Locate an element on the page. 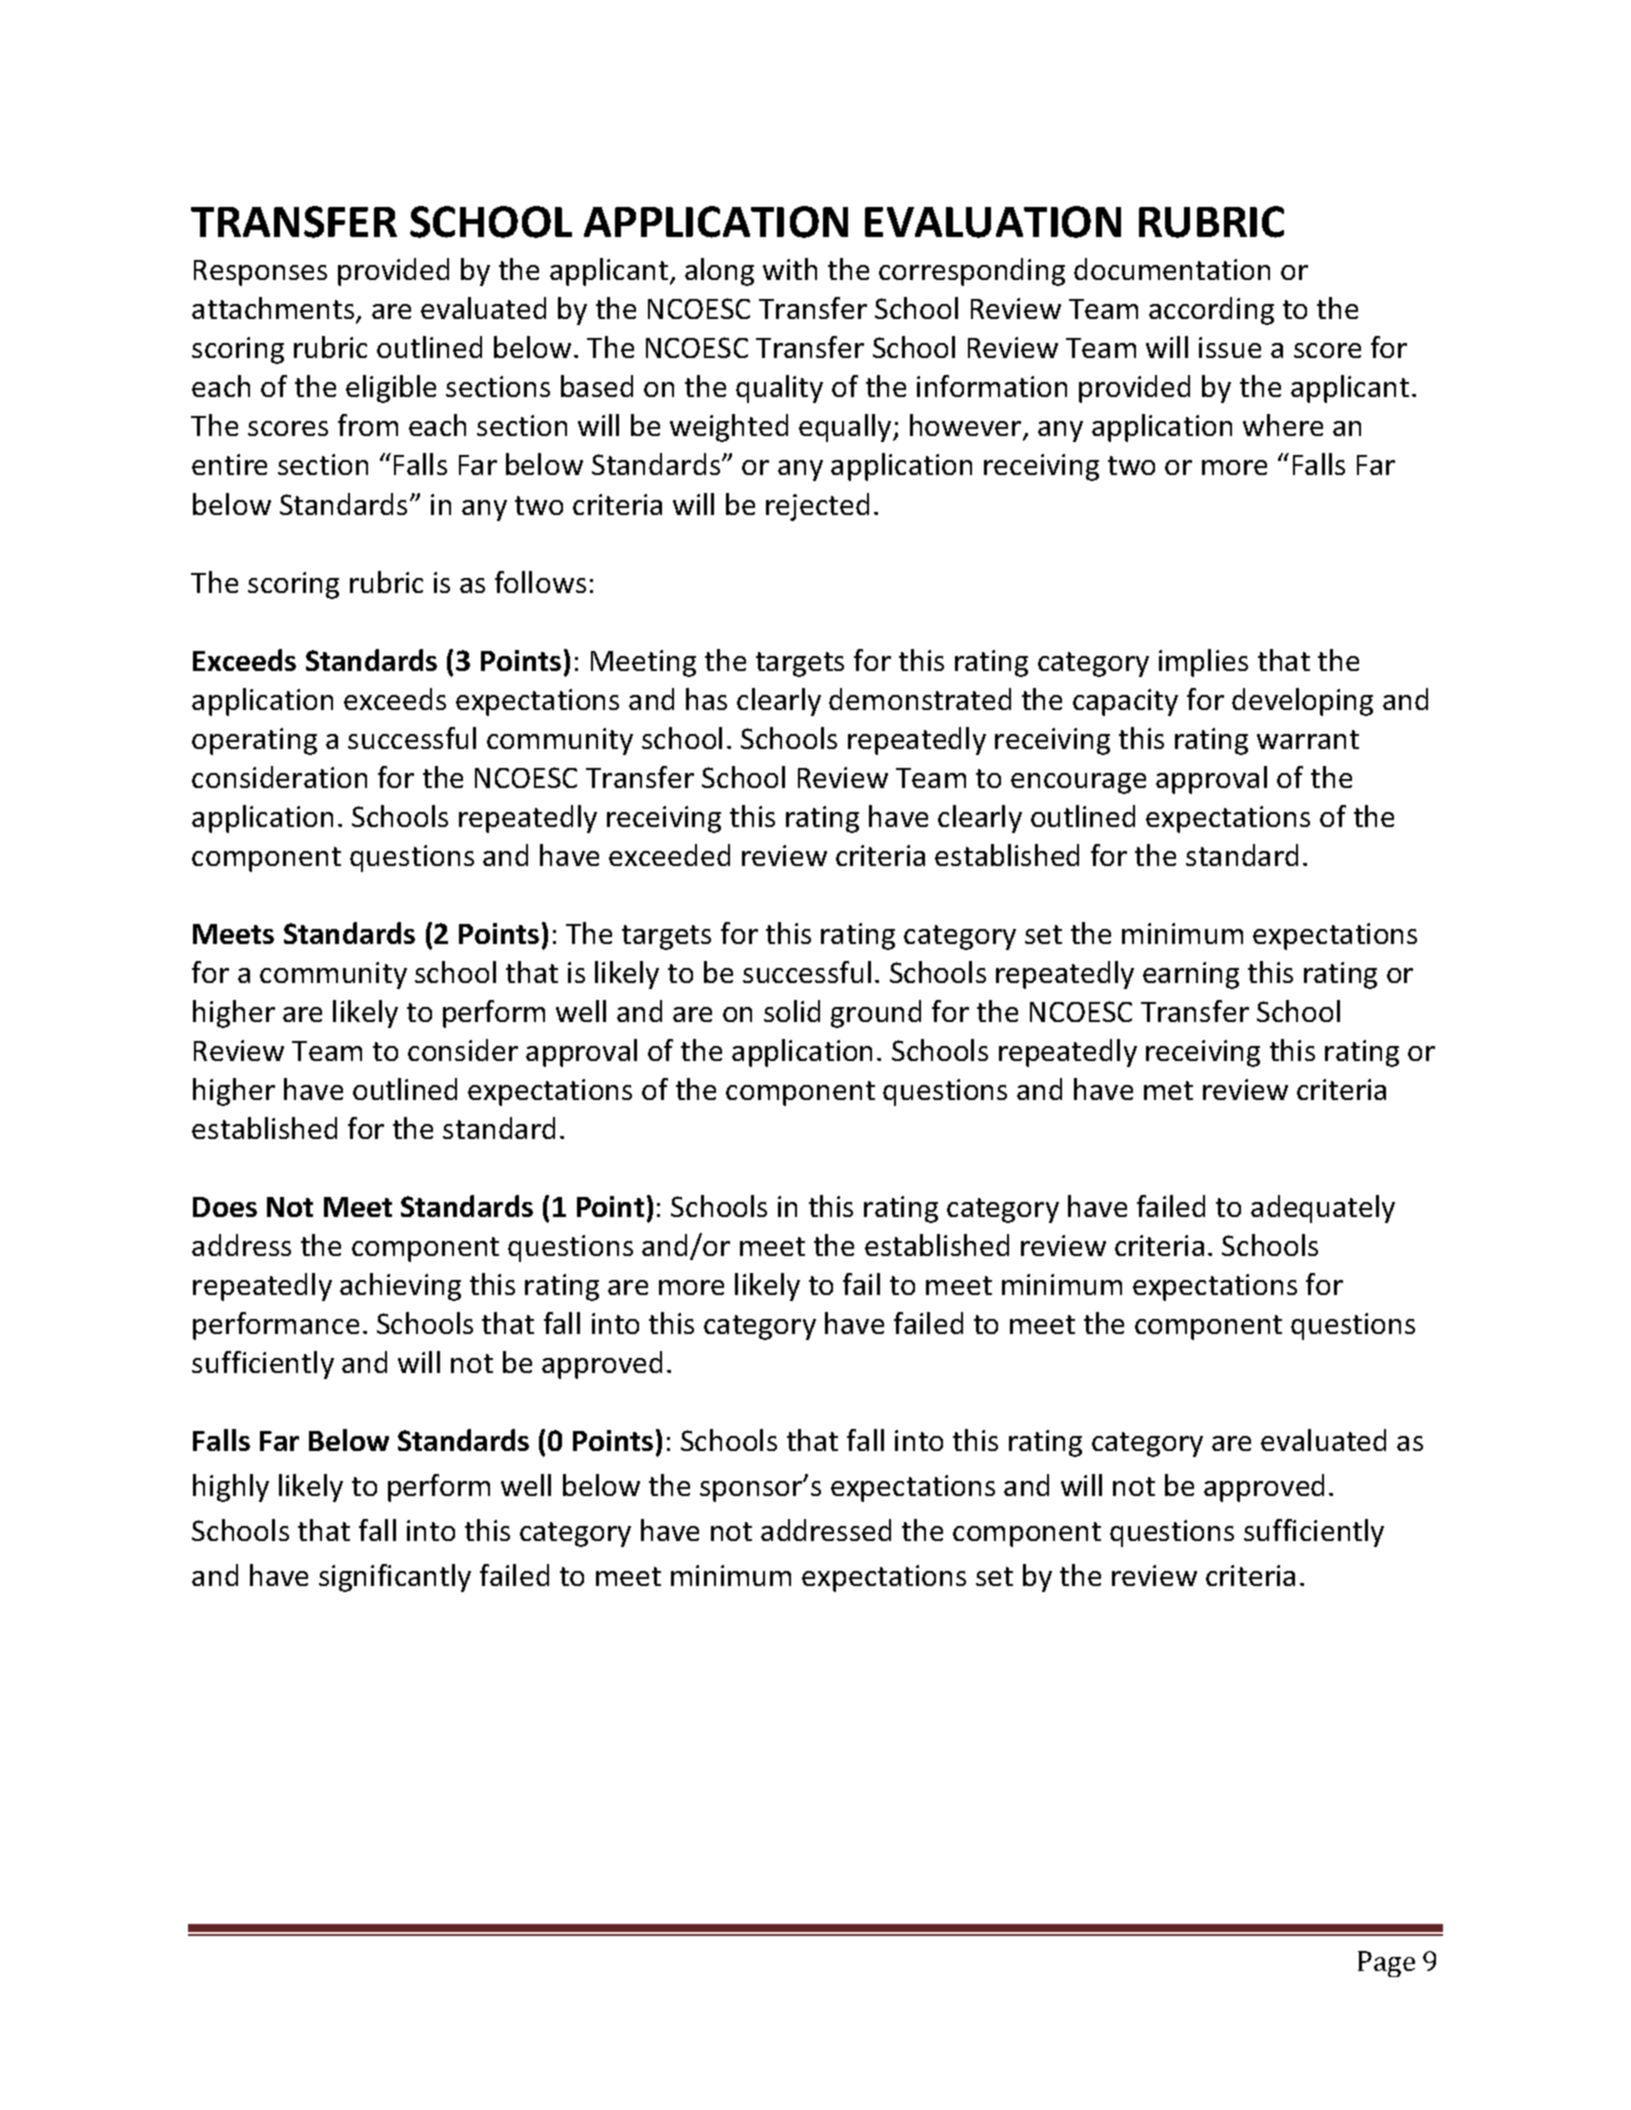 The image size is (1631, 2110). achieving is located at coordinates (400, 1287).
